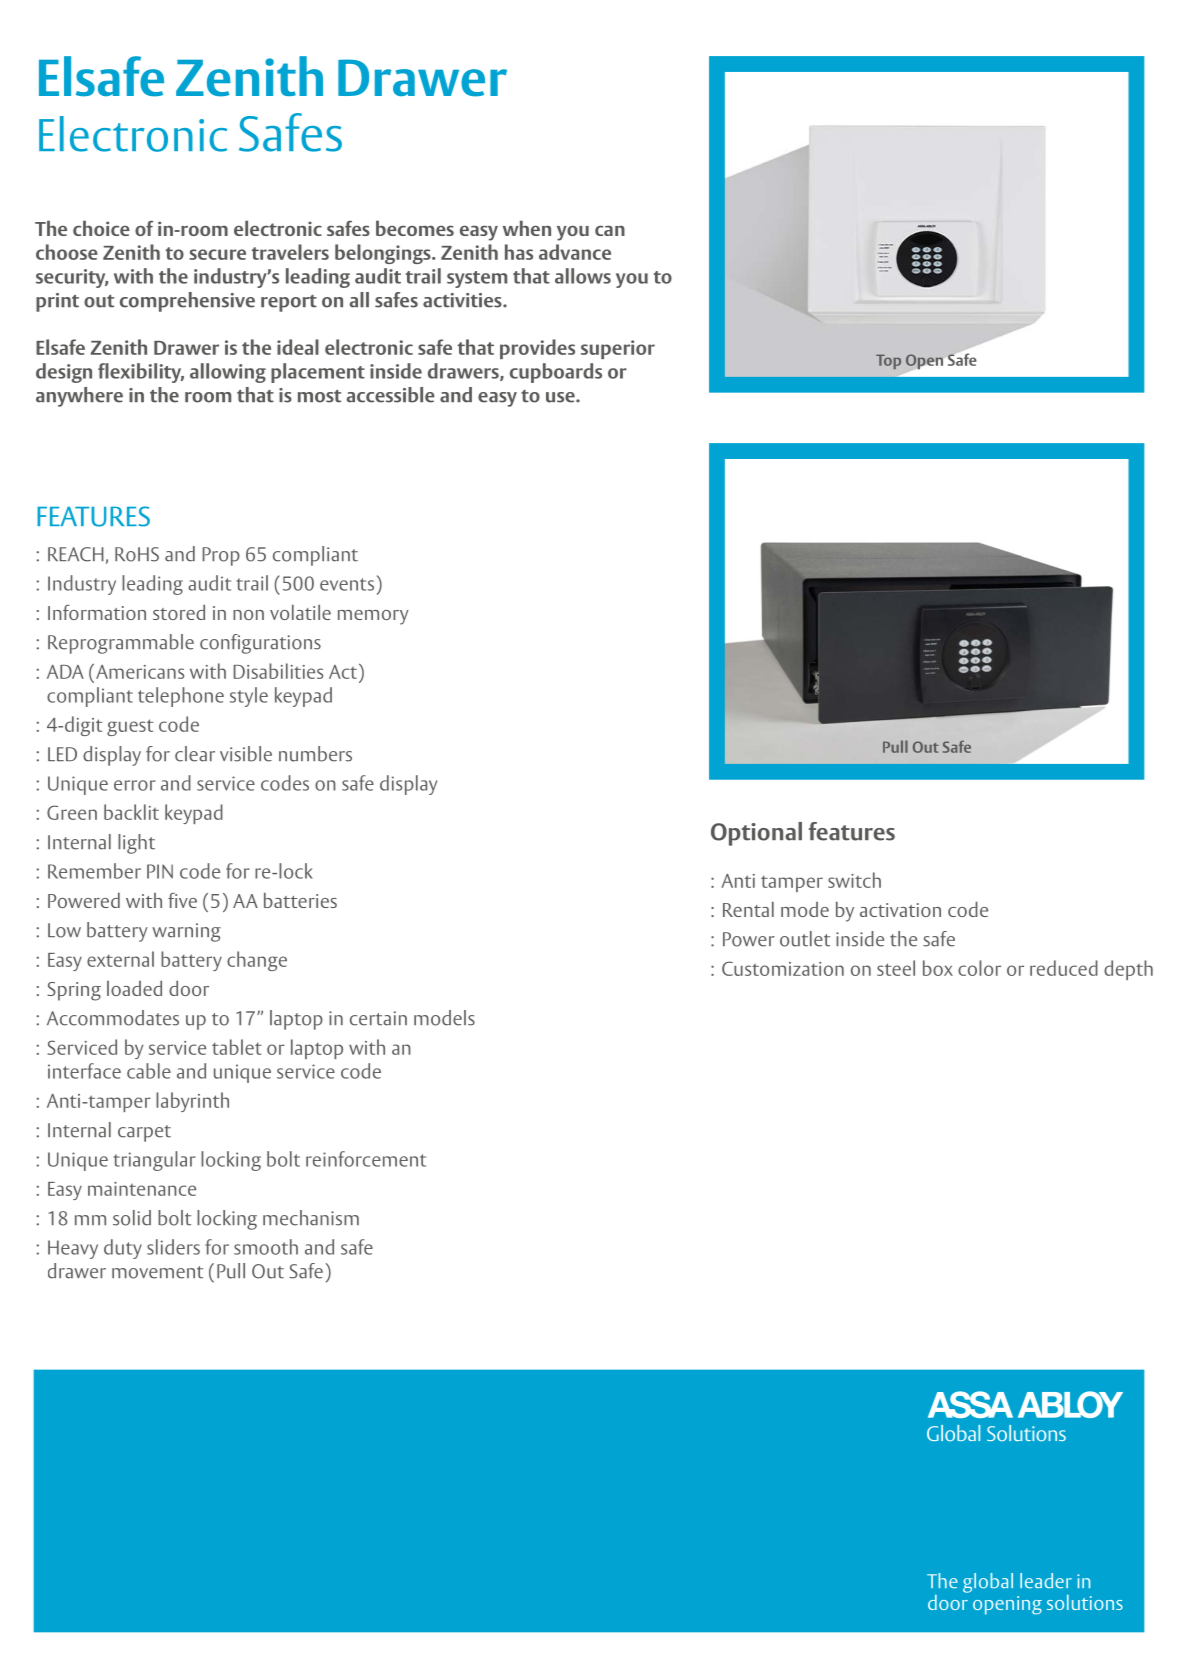 The image size is (1178, 1666). I want to click on global, so click(988, 1583).
